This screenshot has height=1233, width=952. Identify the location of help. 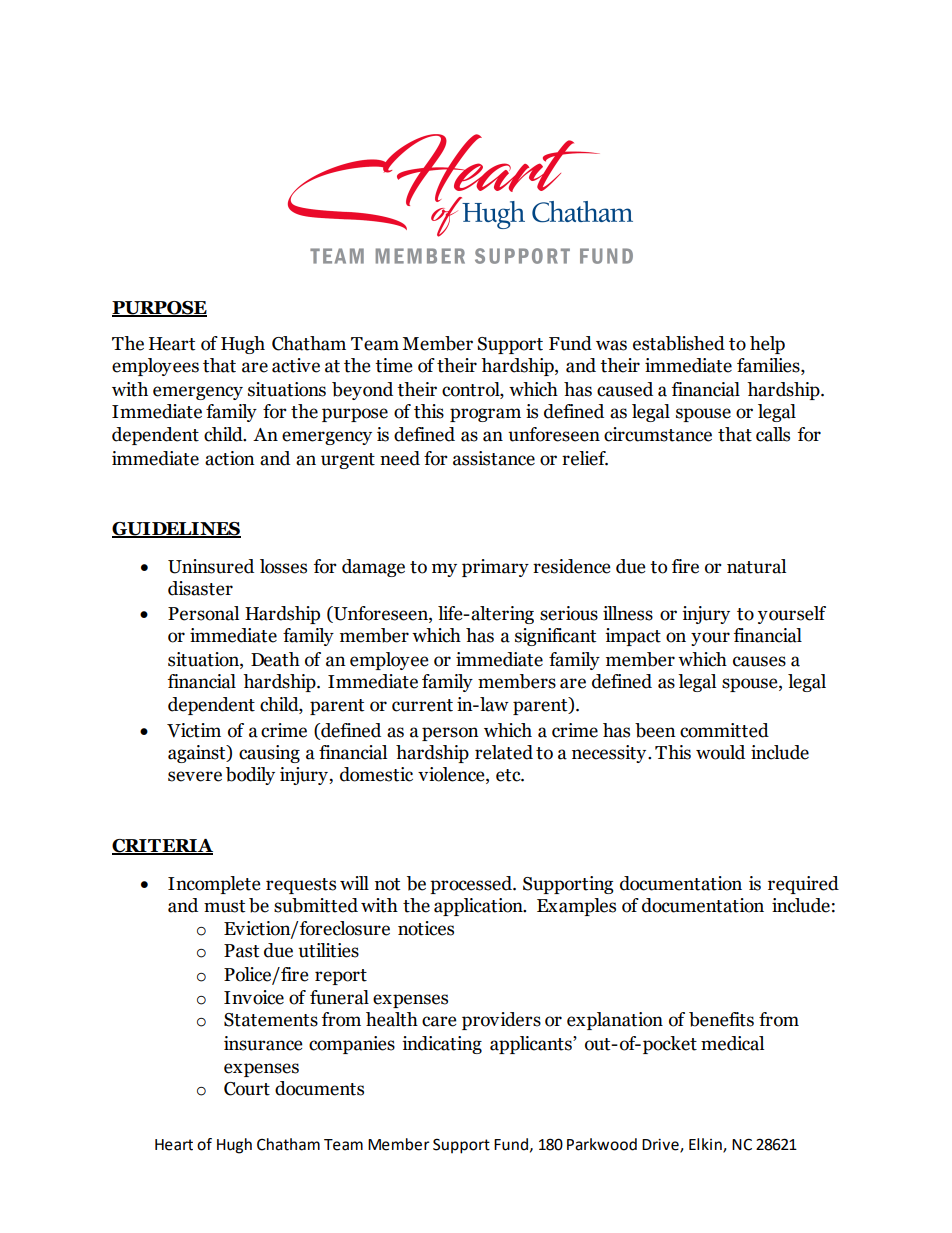
(767, 345).
